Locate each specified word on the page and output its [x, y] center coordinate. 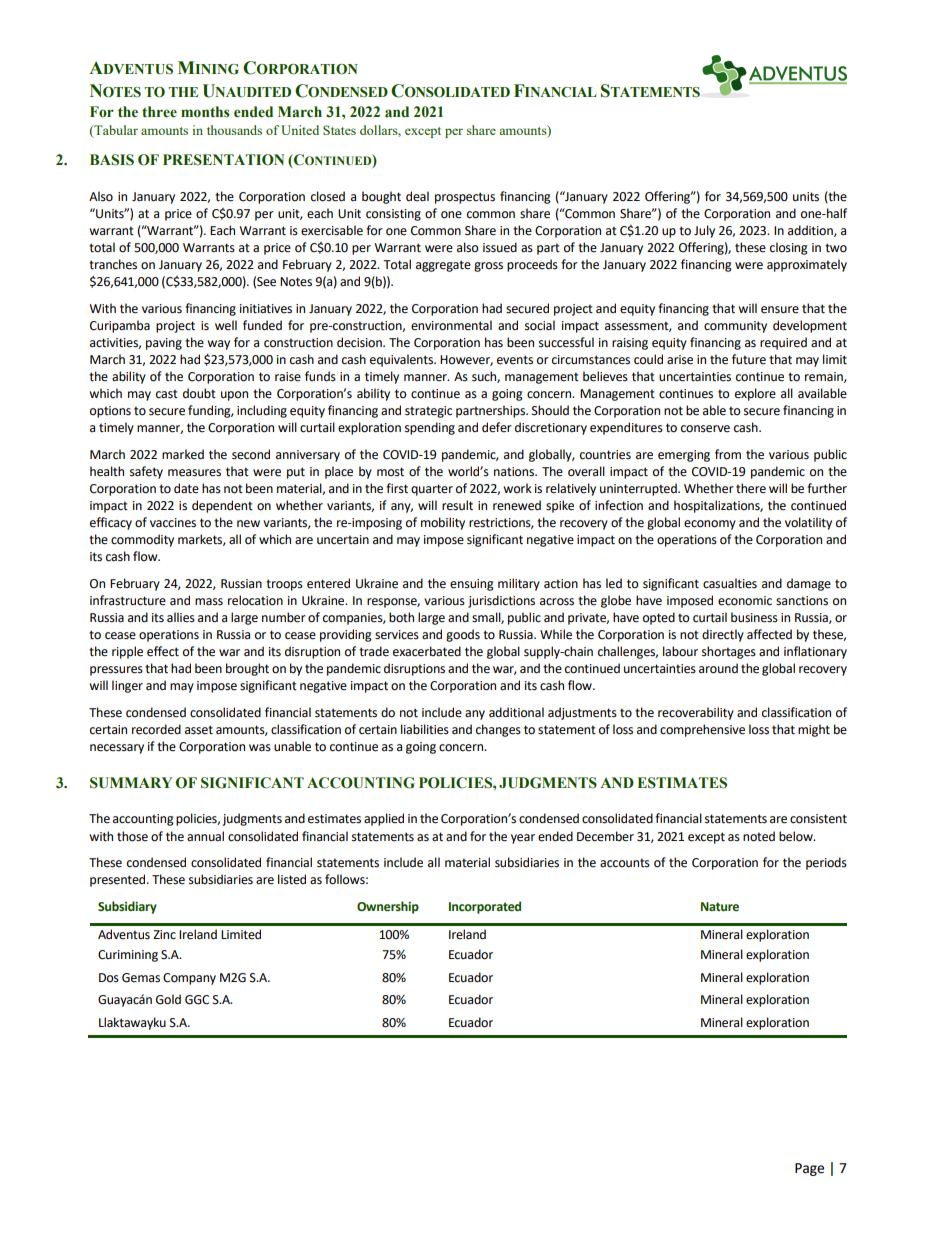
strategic [428, 412]
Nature [720, 906]
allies [181, 617]
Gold [168, 999]
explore [755, 394]
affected [769, 634]
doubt [199, 393]
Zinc [164, 935]
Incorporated [485, 907]
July [704, 231]
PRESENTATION [223, 160]
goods [463, 635]
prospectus [465, 198]
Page [809, 1169]
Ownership [388, 907]
